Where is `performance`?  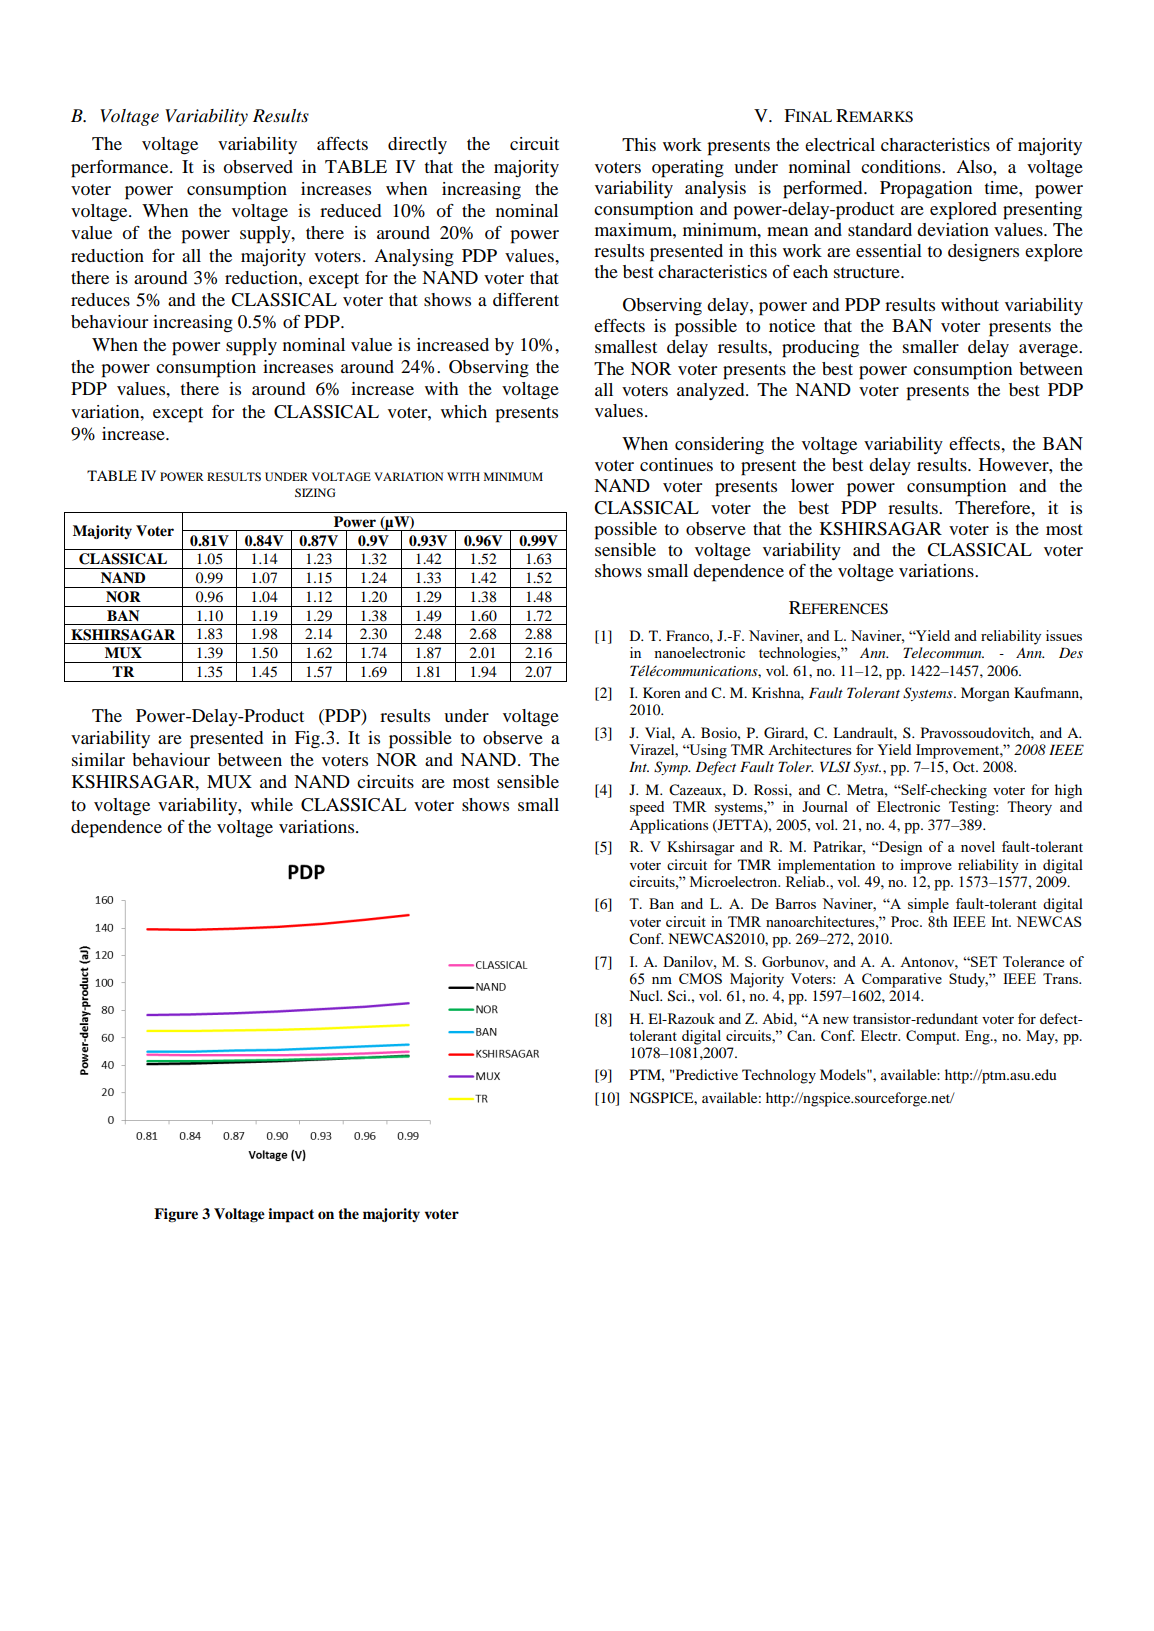 performance is located at coordinates (121, 169).
